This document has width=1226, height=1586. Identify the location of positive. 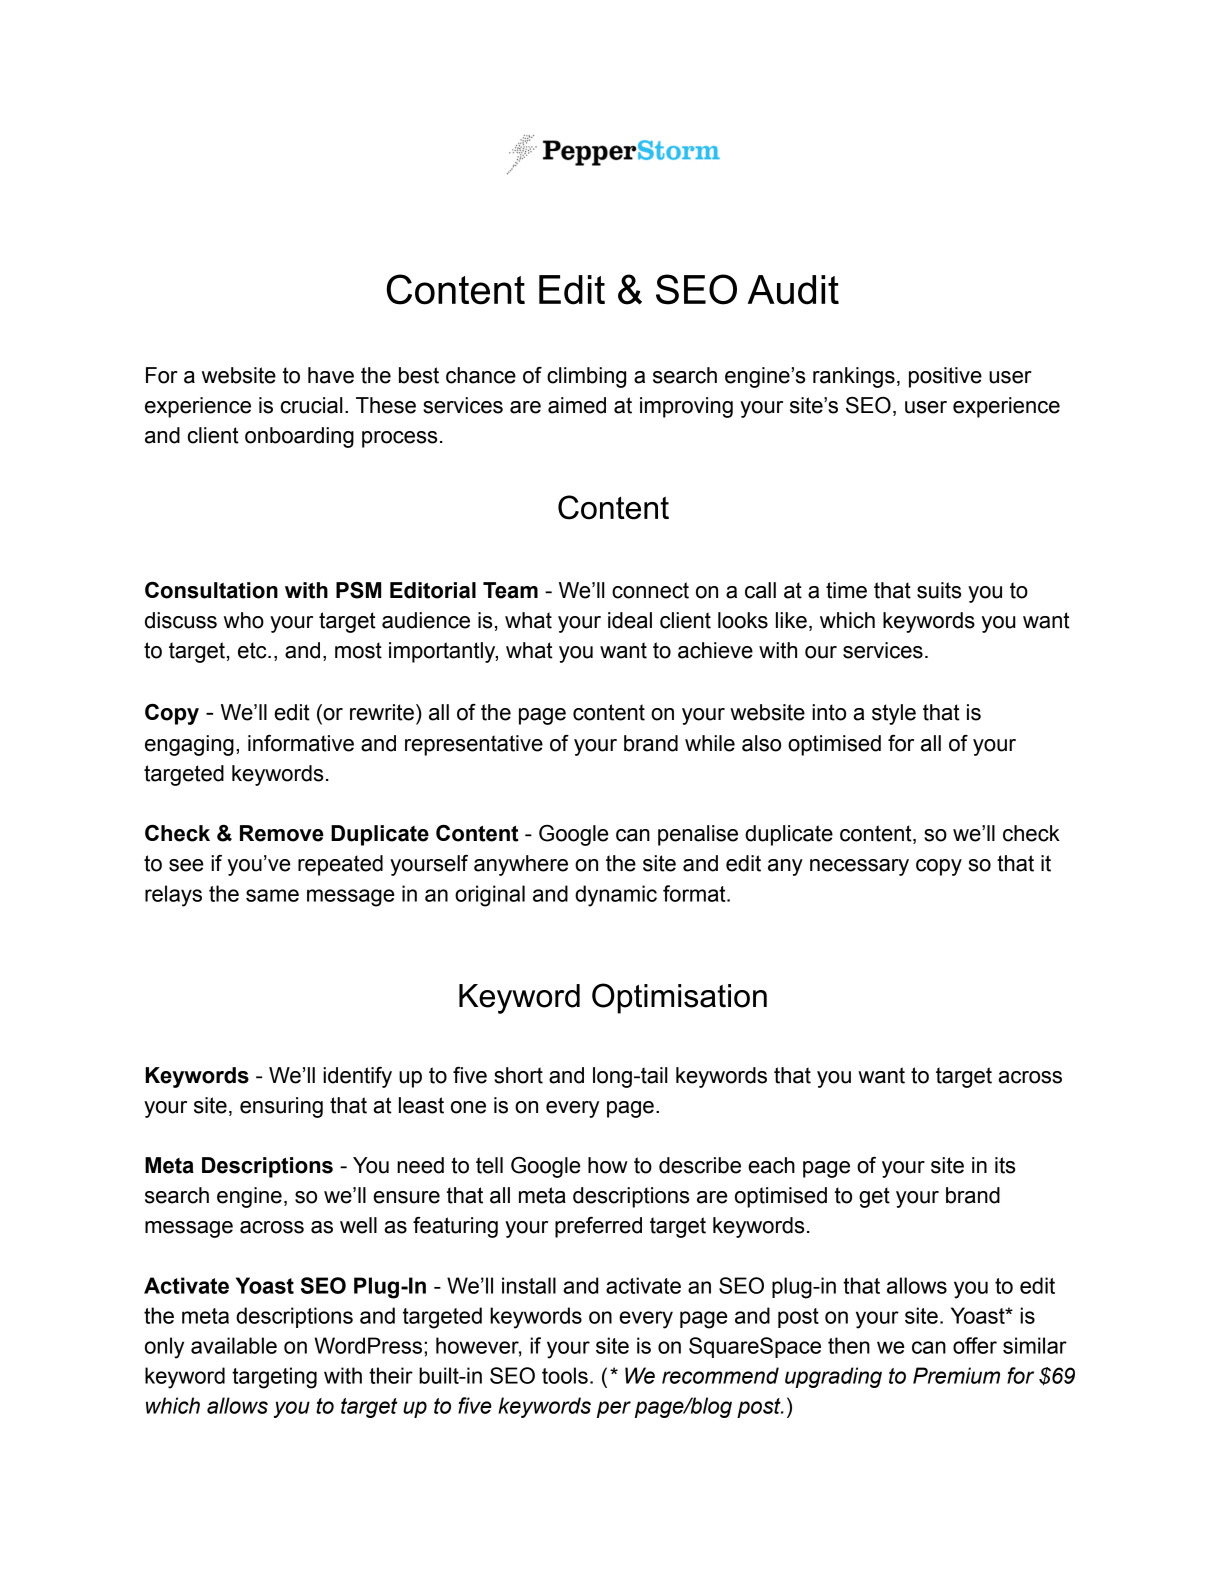
(945, 377).
